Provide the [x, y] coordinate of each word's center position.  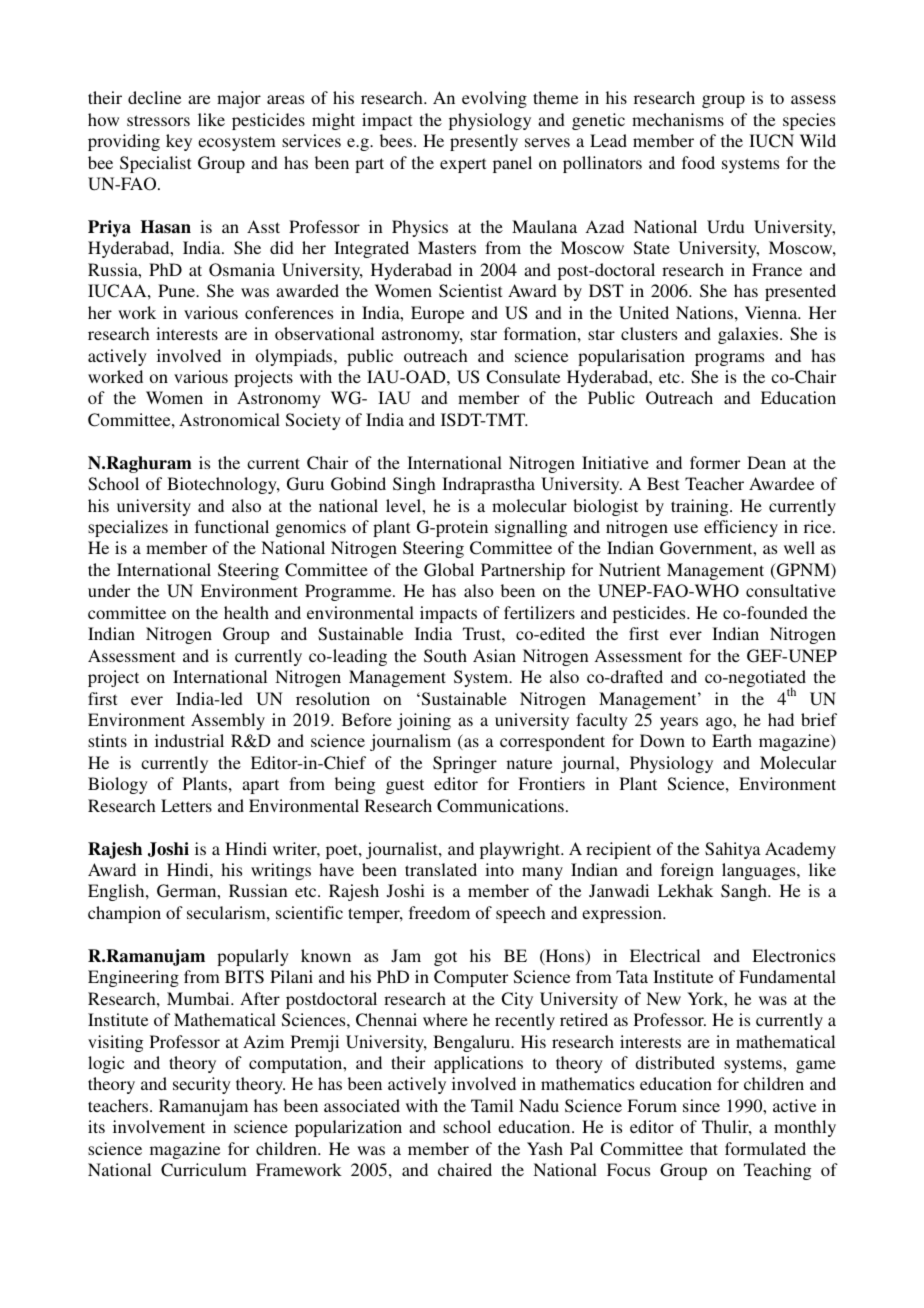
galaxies [749, 335]
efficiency [741, 528]
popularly [253, 957]
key [179, 142]
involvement [159, 1126]
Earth [732, 740]
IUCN [771, 141]
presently [484, 142]
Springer [465, 764]
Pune [177, 290]
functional [232, 526]
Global [449, 570]
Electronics [793, 955]
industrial [189, 740]
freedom [439, 912]
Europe [437, 314]
